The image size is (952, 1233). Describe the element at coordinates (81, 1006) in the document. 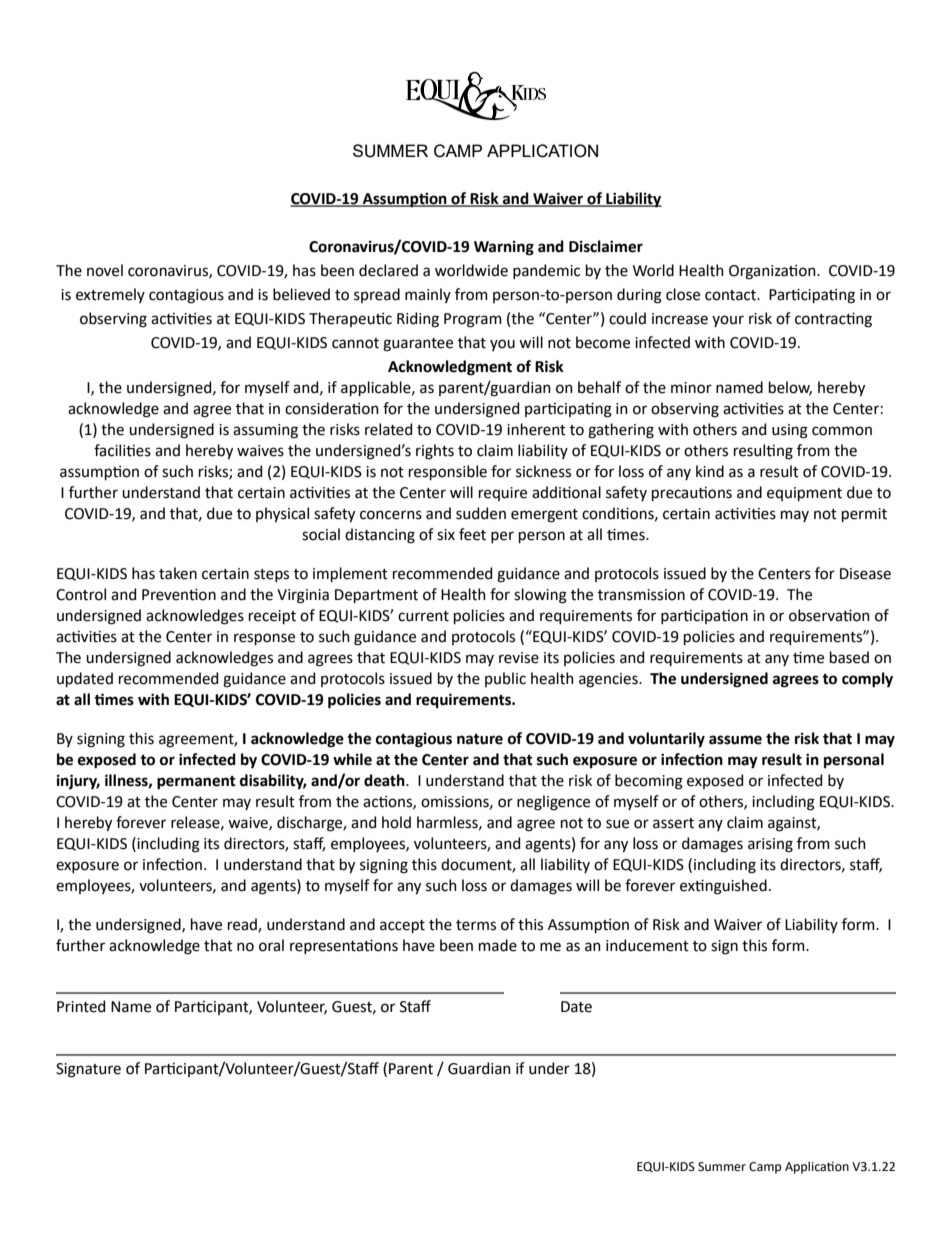

I see `Printed` at that location.
